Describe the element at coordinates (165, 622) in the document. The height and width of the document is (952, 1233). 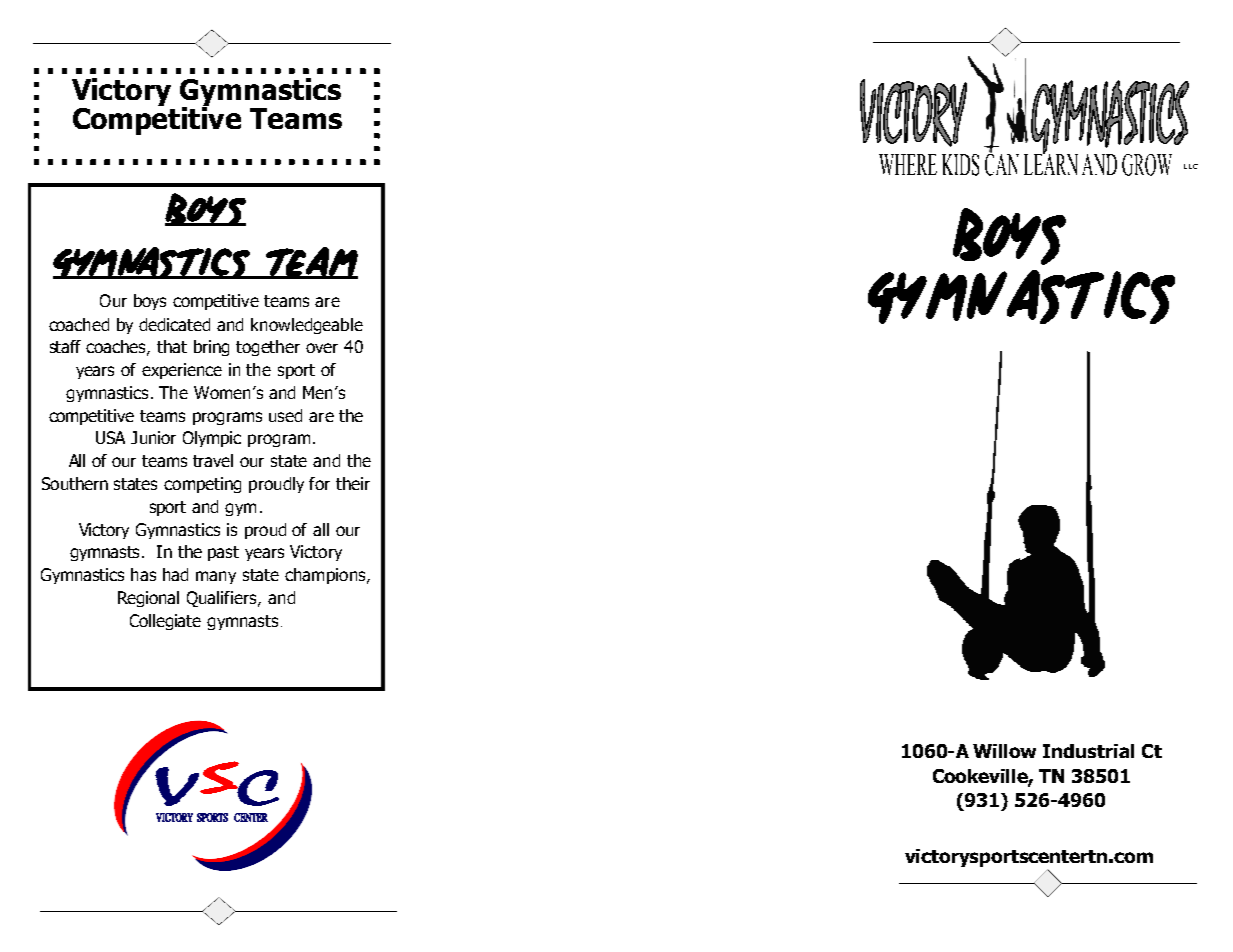
I see `Collegiate` at that location.
